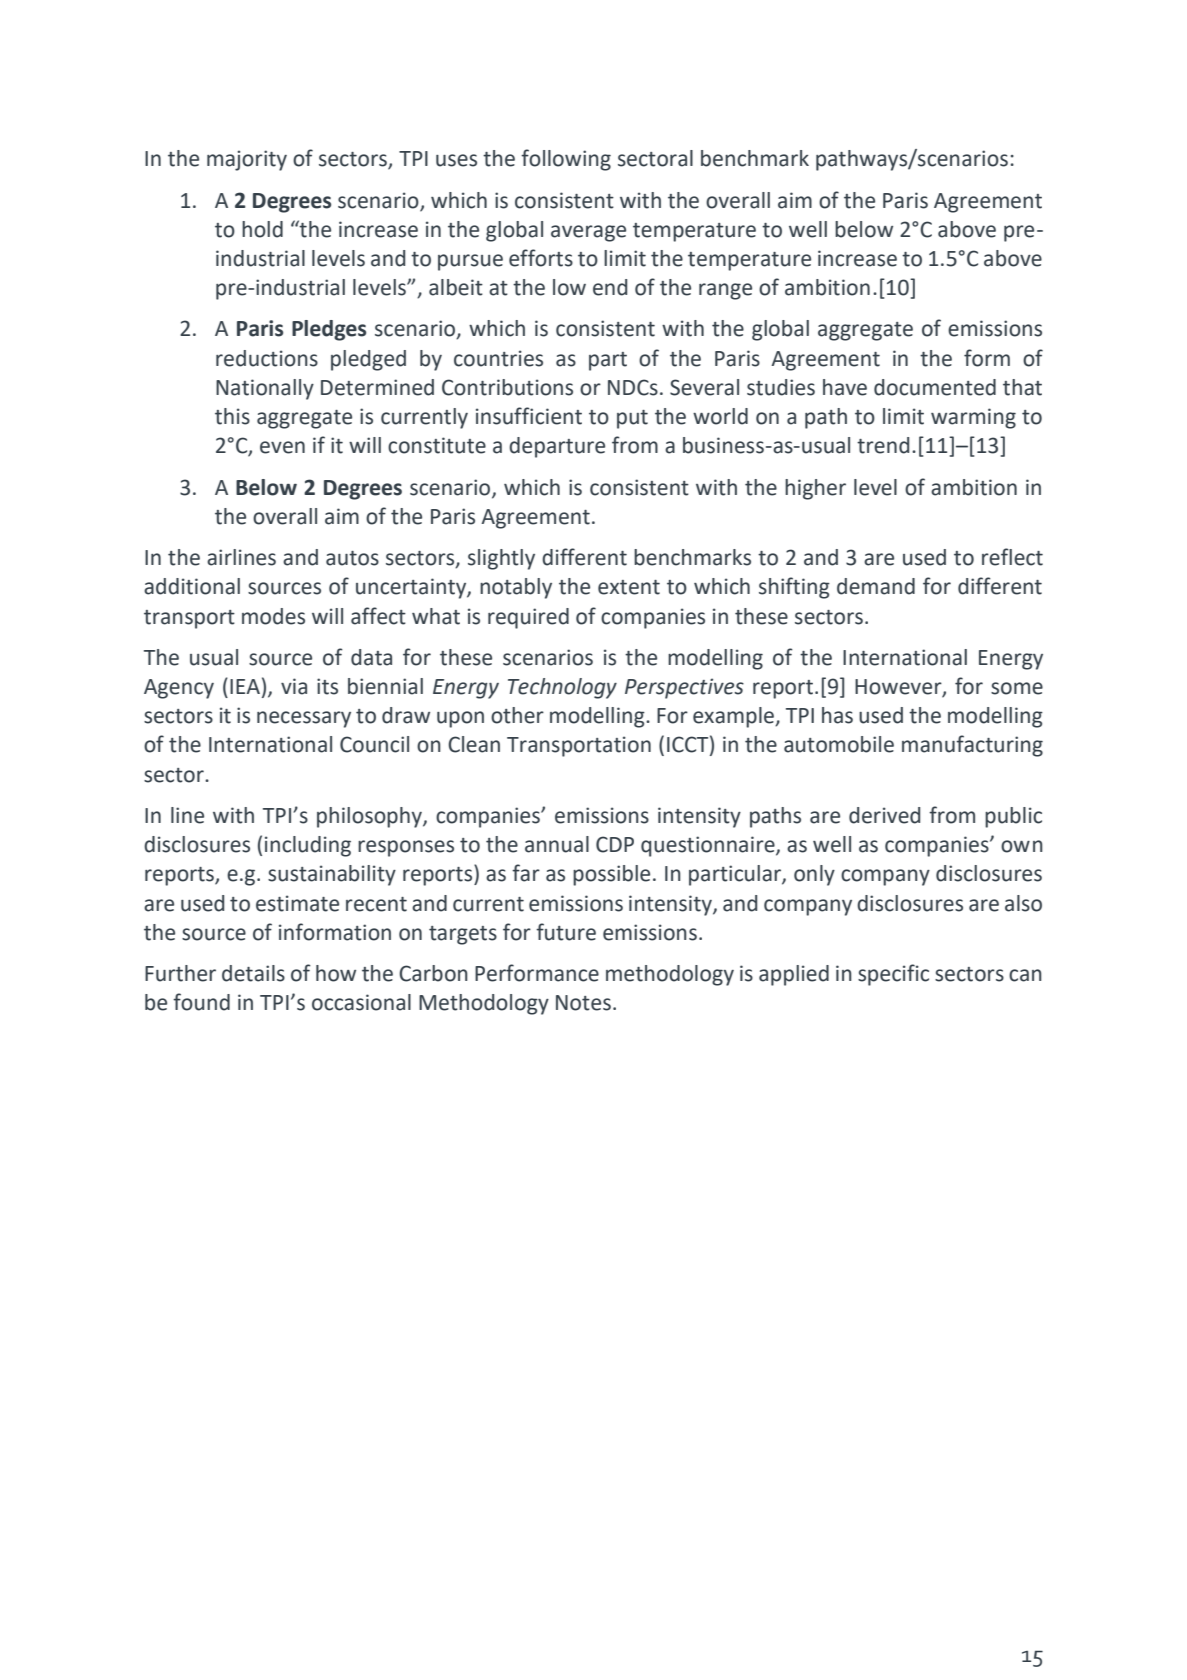 This document has height=1680, width=1187. I want to click on warming, so click(973, 418).
